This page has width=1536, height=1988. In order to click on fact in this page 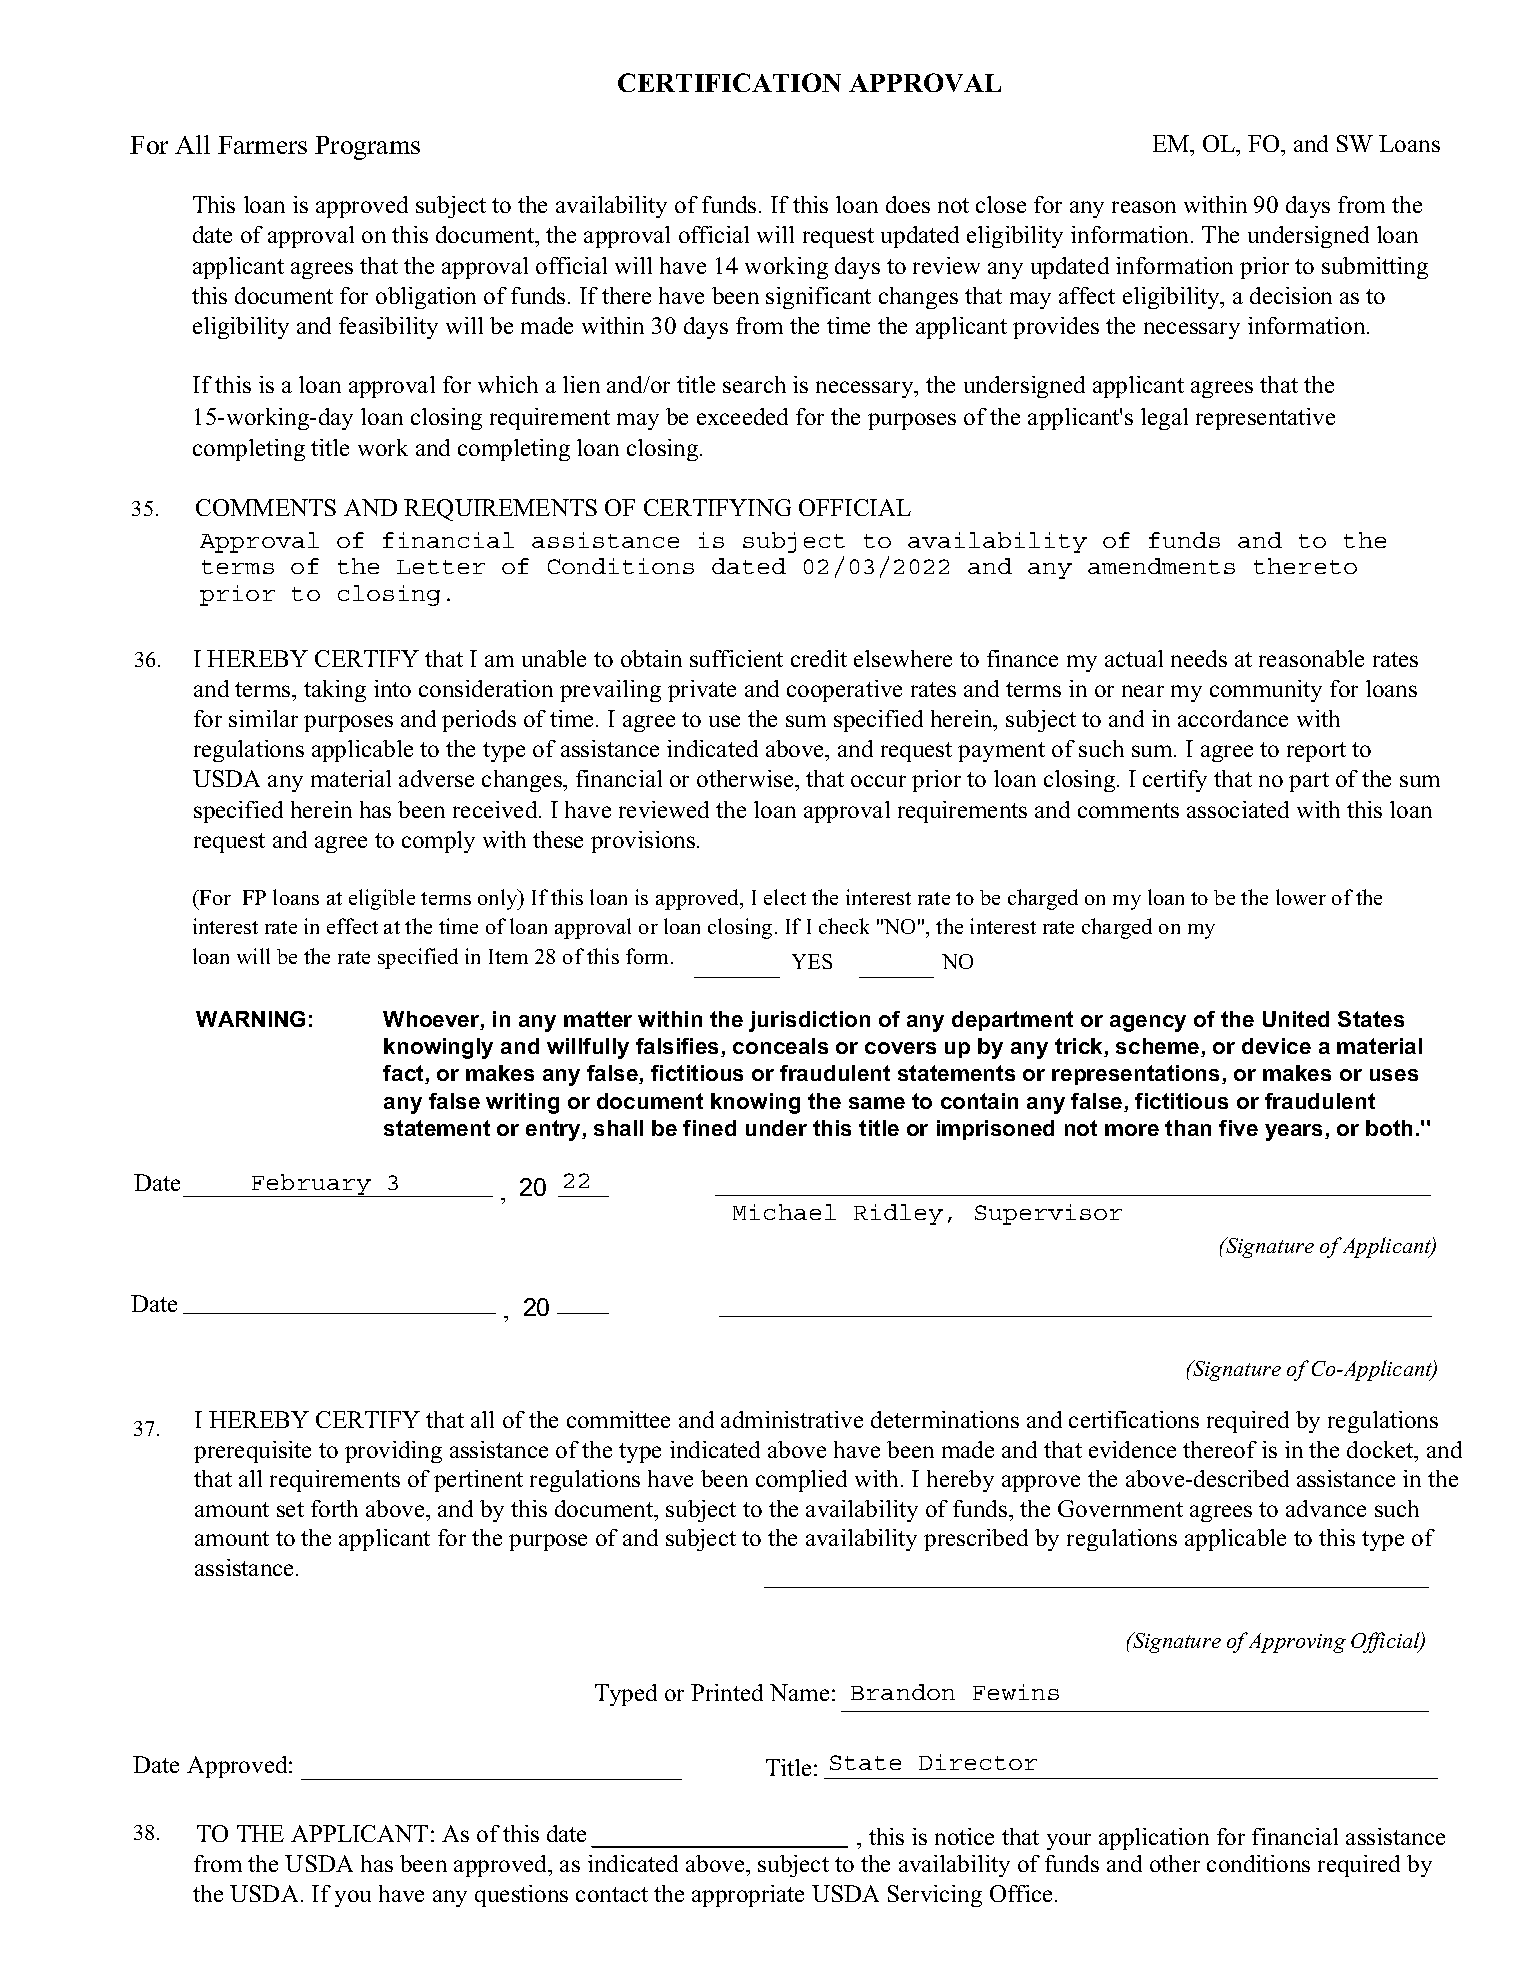, I will do `click(404, 1074)`.
